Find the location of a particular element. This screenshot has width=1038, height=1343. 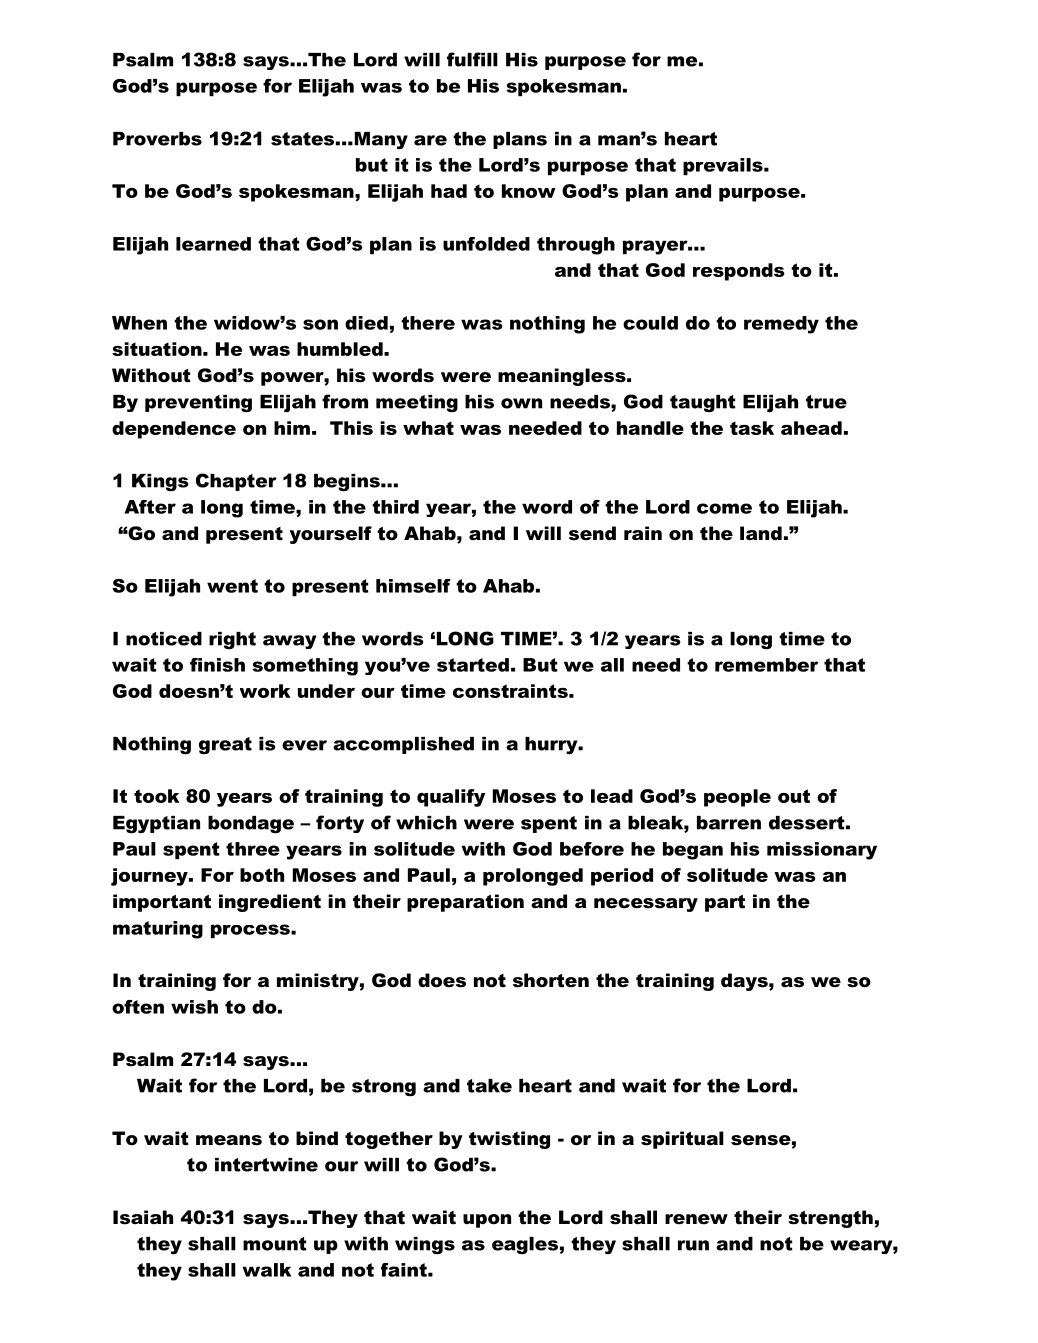

upon is located at coordinates (487, 1221).
